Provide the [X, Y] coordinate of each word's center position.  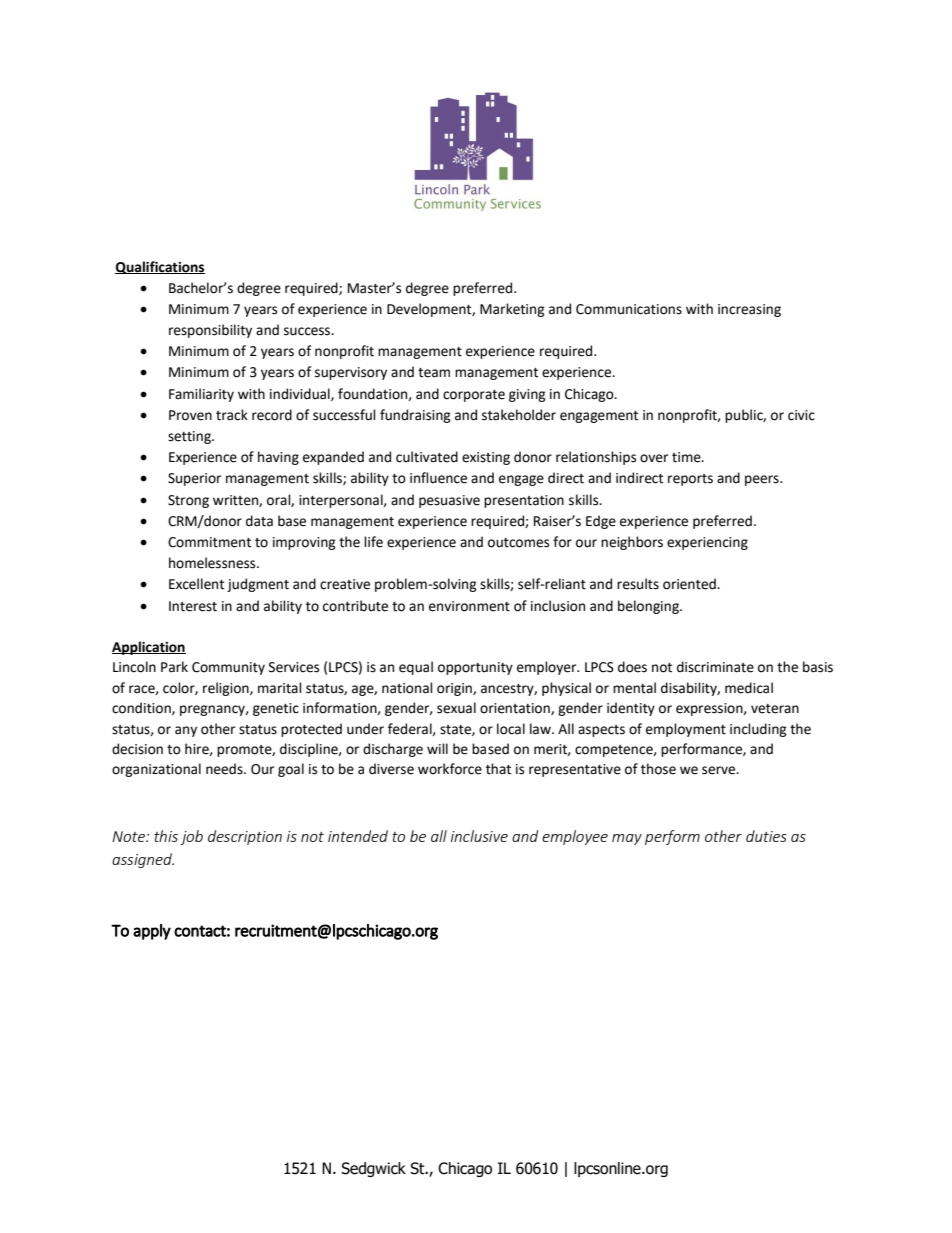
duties [766, 836]
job [191, 837]
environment [469, 606]
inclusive [479, 836]
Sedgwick [373, 1169]
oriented [690, 584]
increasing [749, 310]
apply [152, 932]
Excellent [196, 584]
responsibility [210, 331]
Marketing [512, 310]
